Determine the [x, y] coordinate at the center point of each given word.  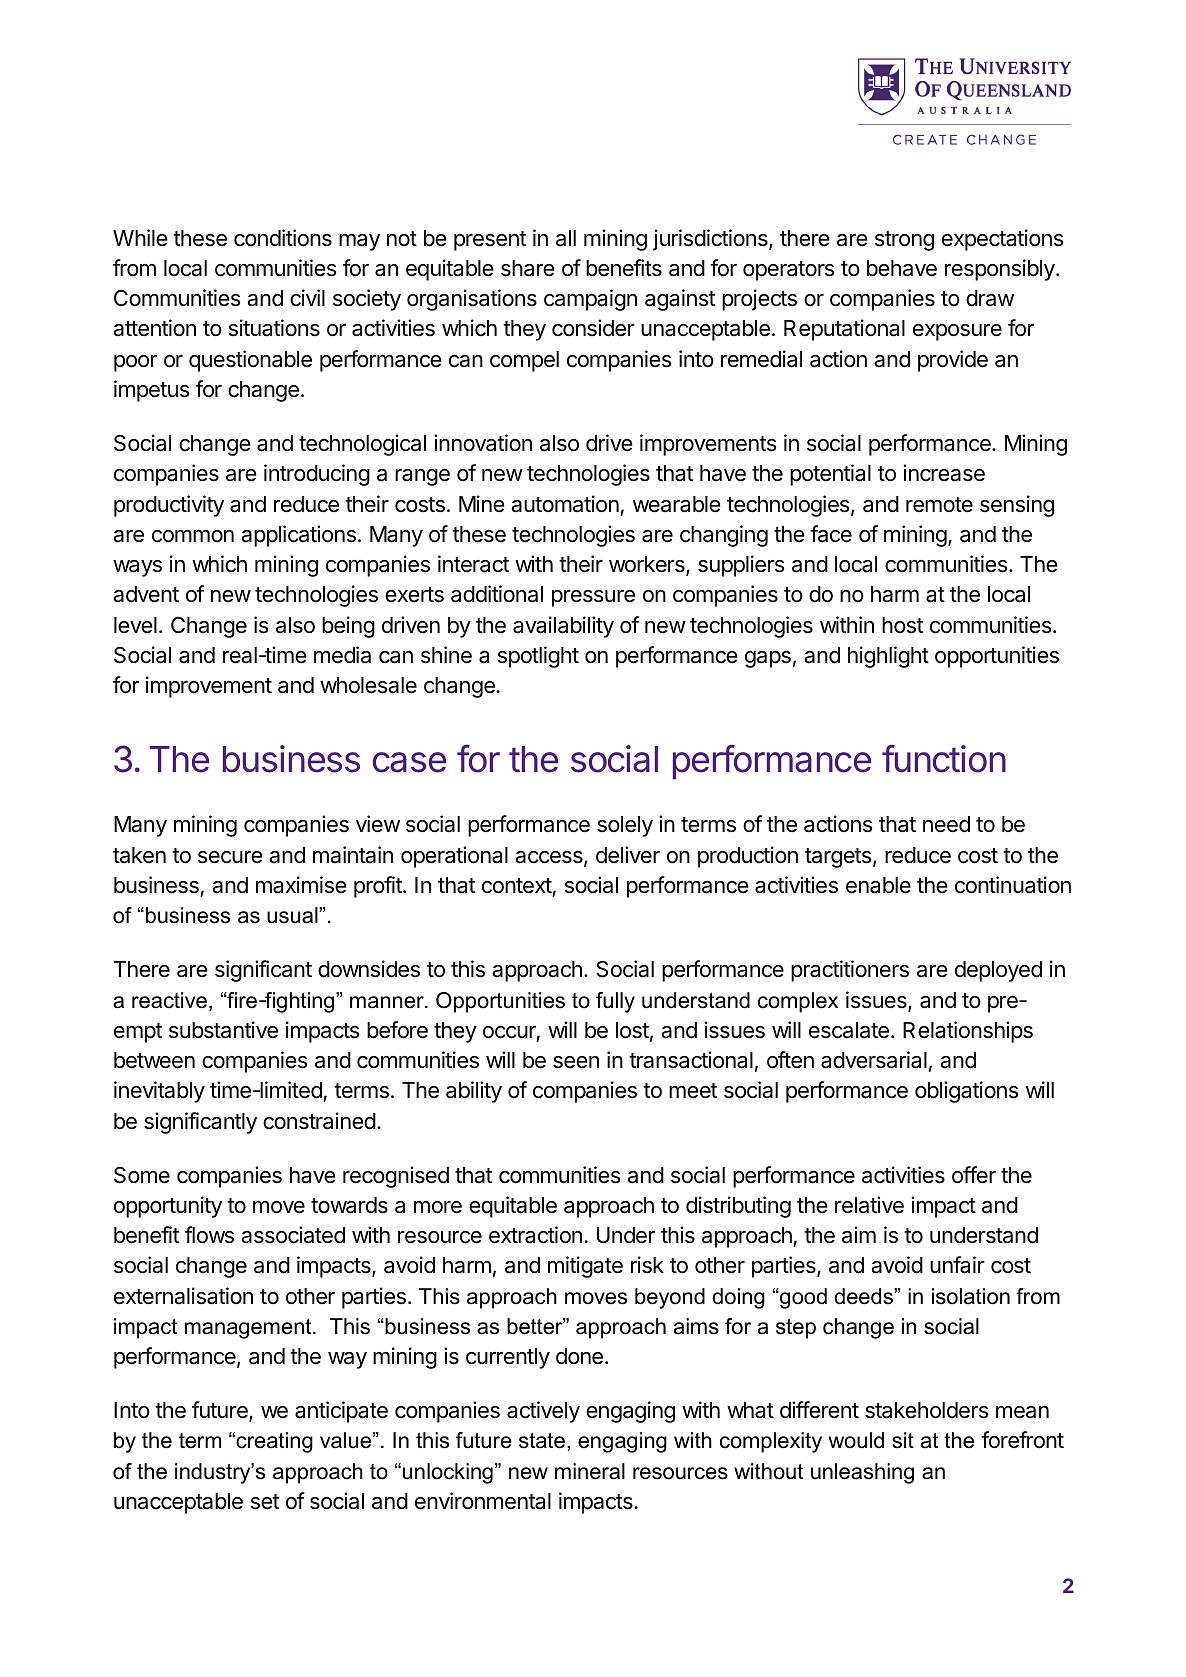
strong [904, 241]
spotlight [538, 657]
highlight [888, 657]
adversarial [874, 1060]
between [154, 1060]
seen [576, 1062]
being [348, 627]
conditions [283, 238]
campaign [590, 300]
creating [273, 1442]
